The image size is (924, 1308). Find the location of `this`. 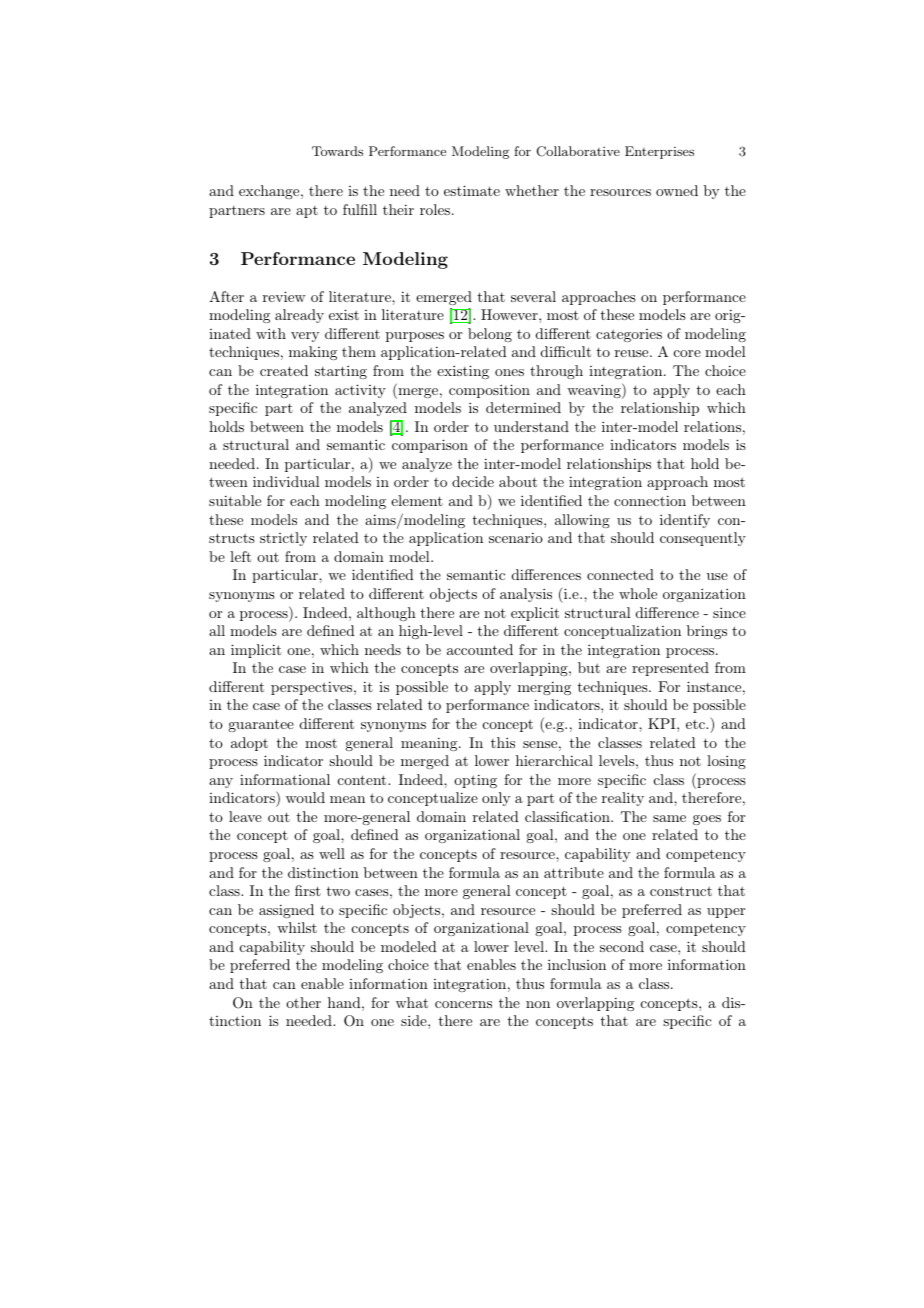

this is located at coordinates (503, 742).
